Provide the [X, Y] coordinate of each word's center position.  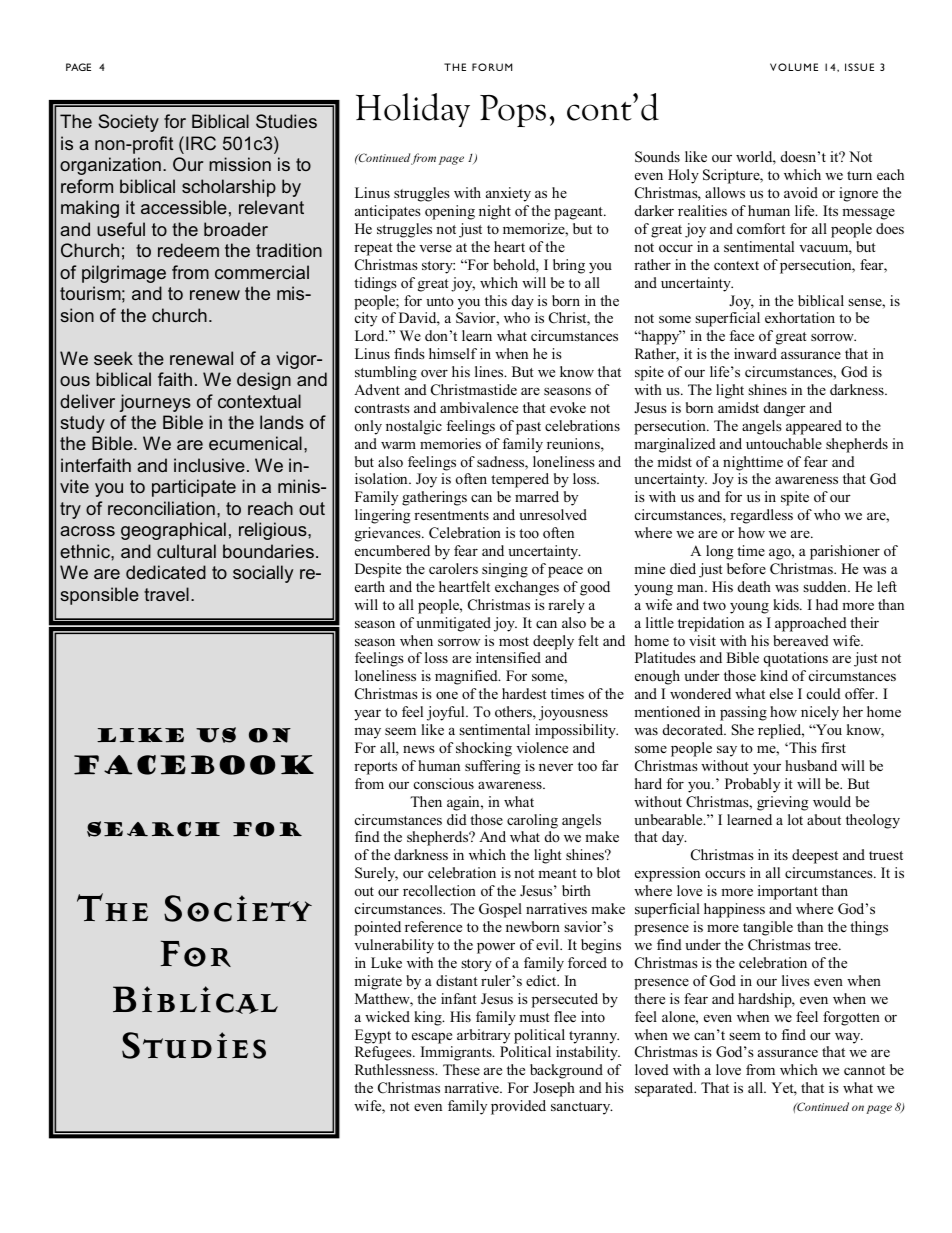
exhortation [800, 317]
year [367, 715]
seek [113, 358]
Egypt [373, 1036]
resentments [451, 515]
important [788, 892]
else [781, 693]
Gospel [500, 910]
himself [453, 353]
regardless [761, 516]
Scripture [732, 176]
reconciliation [161, 508]
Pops [513, 111]
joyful [447, 713]
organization [110, 166]
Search [153, 829]
